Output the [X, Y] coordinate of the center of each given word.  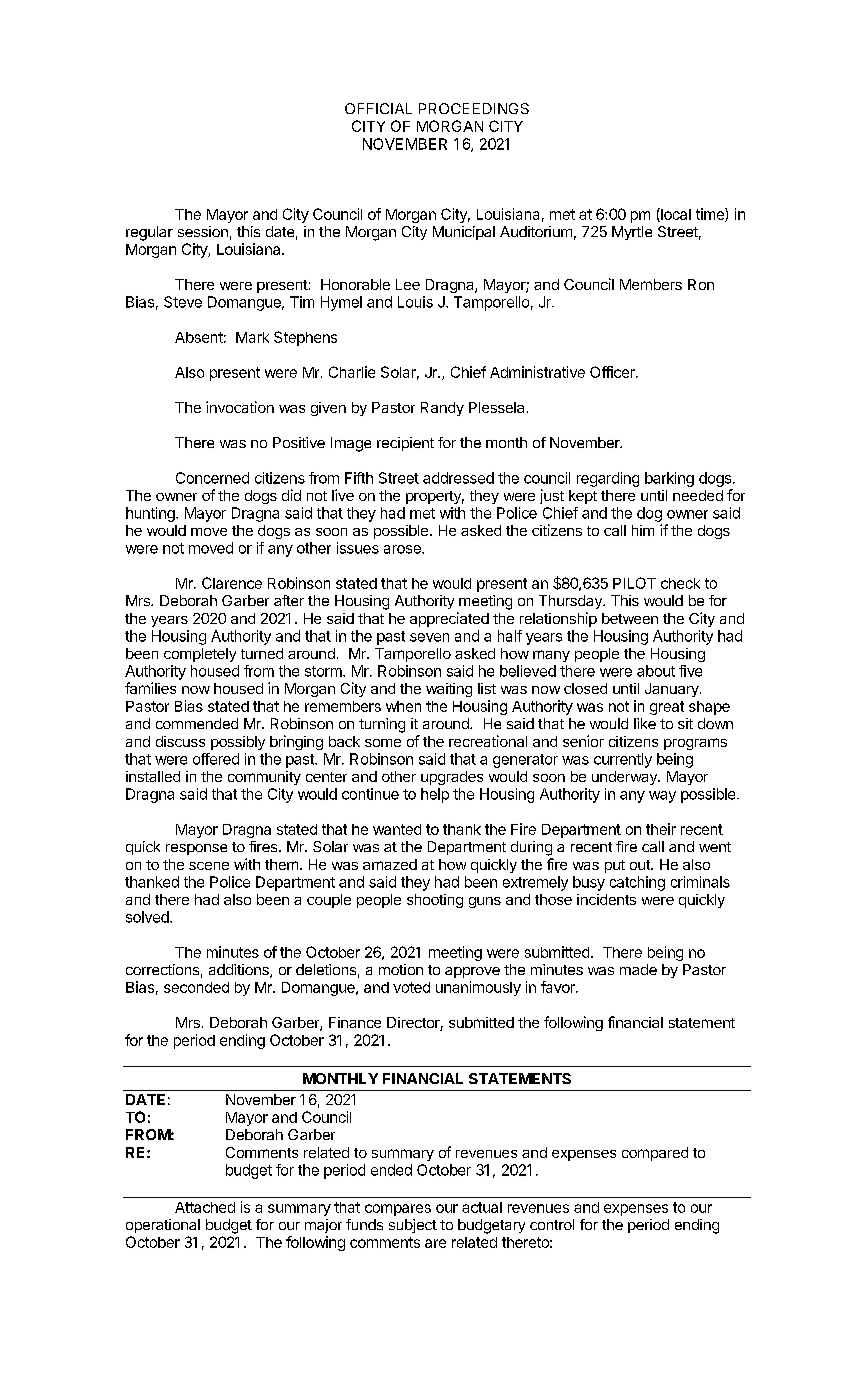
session [203, 231]
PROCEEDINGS [474, 108]
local [675, 215]
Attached [205, 1207]
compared [655, 1154]
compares [398, 1210]
